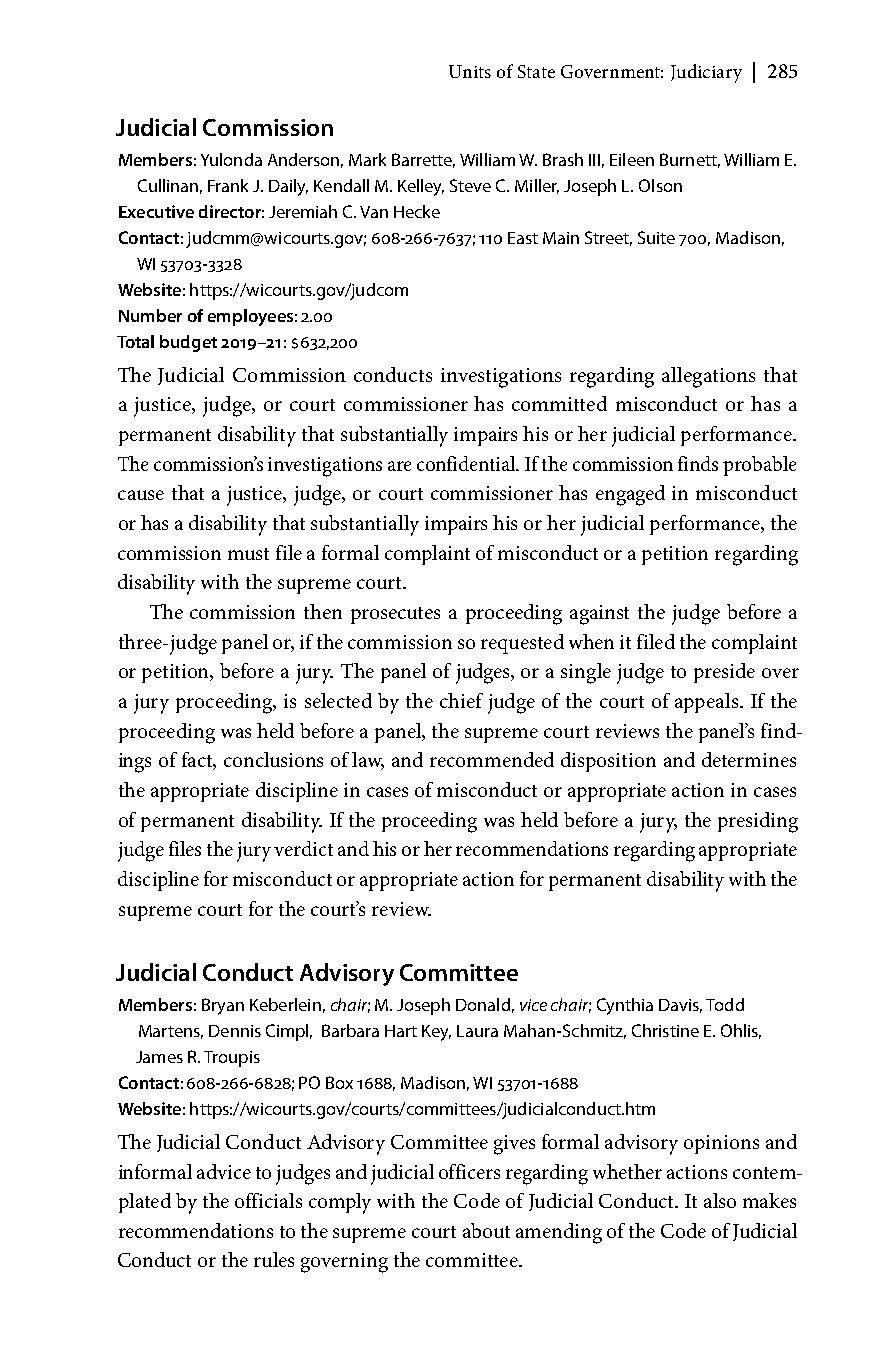 The width and height of the image is (896, 1364). What do you see at coordinates (228, 185) in the image?
I see `Frank` at bounding box center [228, 185].
